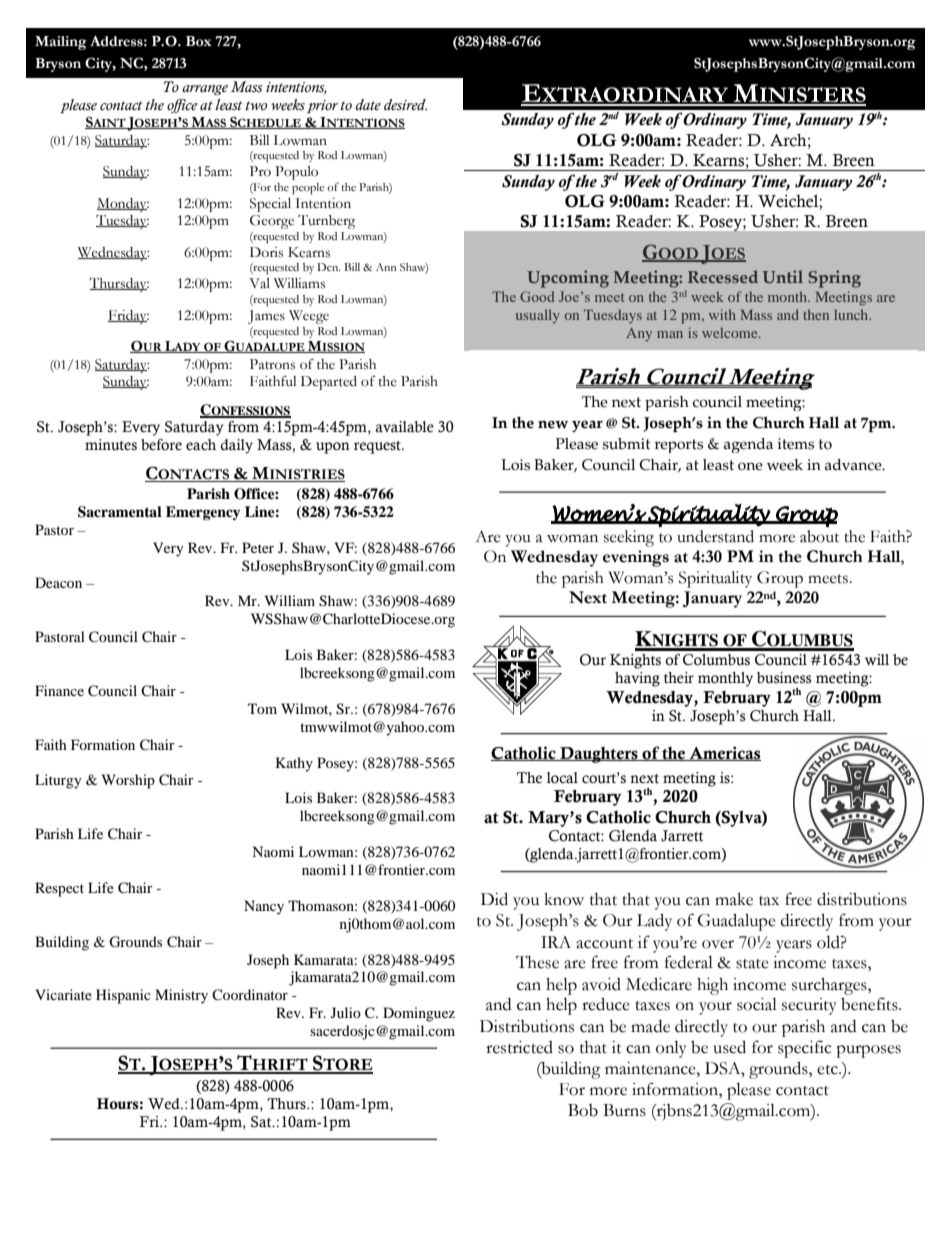 The image size is (952, 1233). What do you see at coordinates (805, 1049) in the screenshot?
I see `specific` at bounding box center [805, 1049].
